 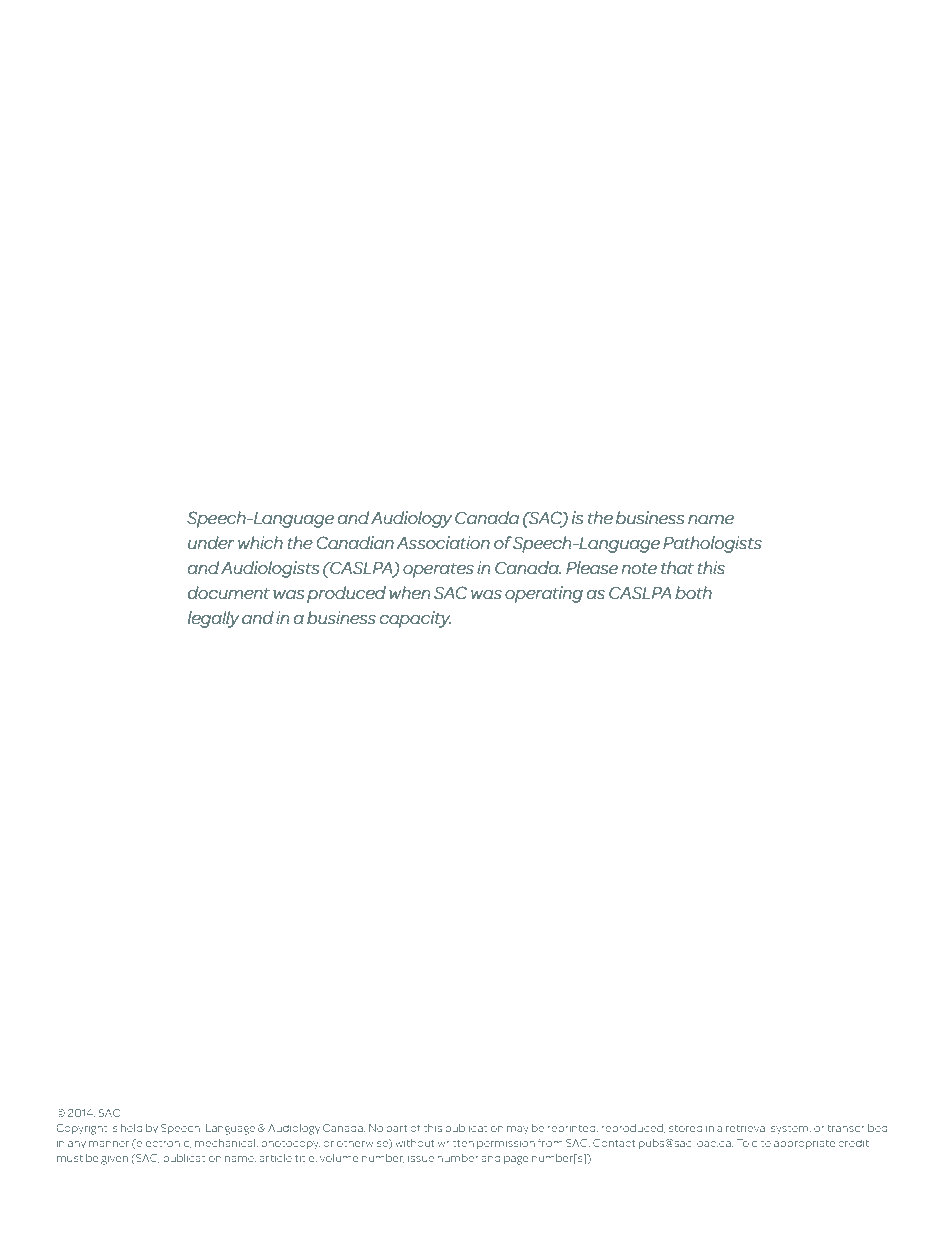 What do you see at coordinates (746, 1128) in the document?
I see `retrieval` at bounding box center [746, 1128].
